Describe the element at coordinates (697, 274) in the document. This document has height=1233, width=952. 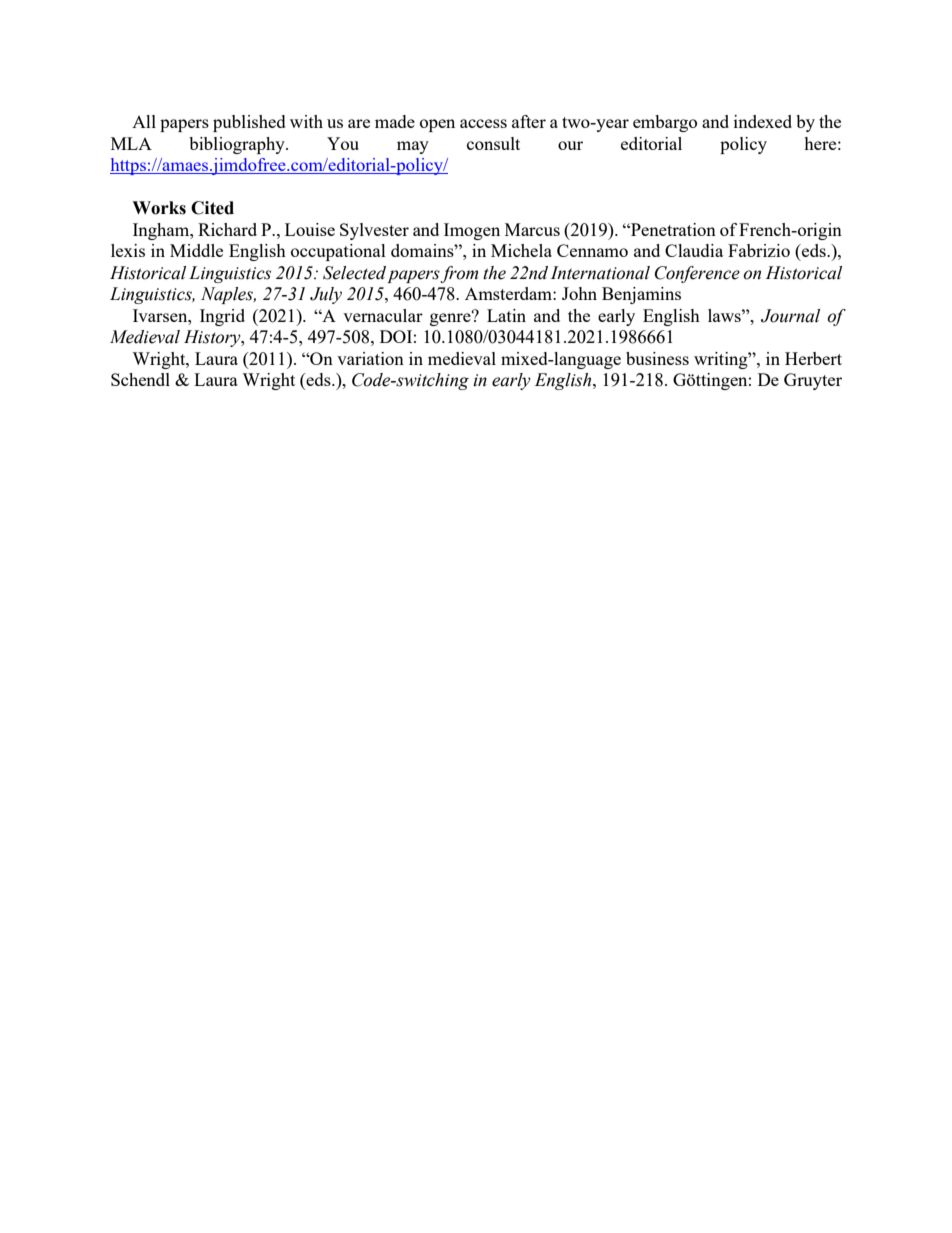
I see `Conference` at that location.
